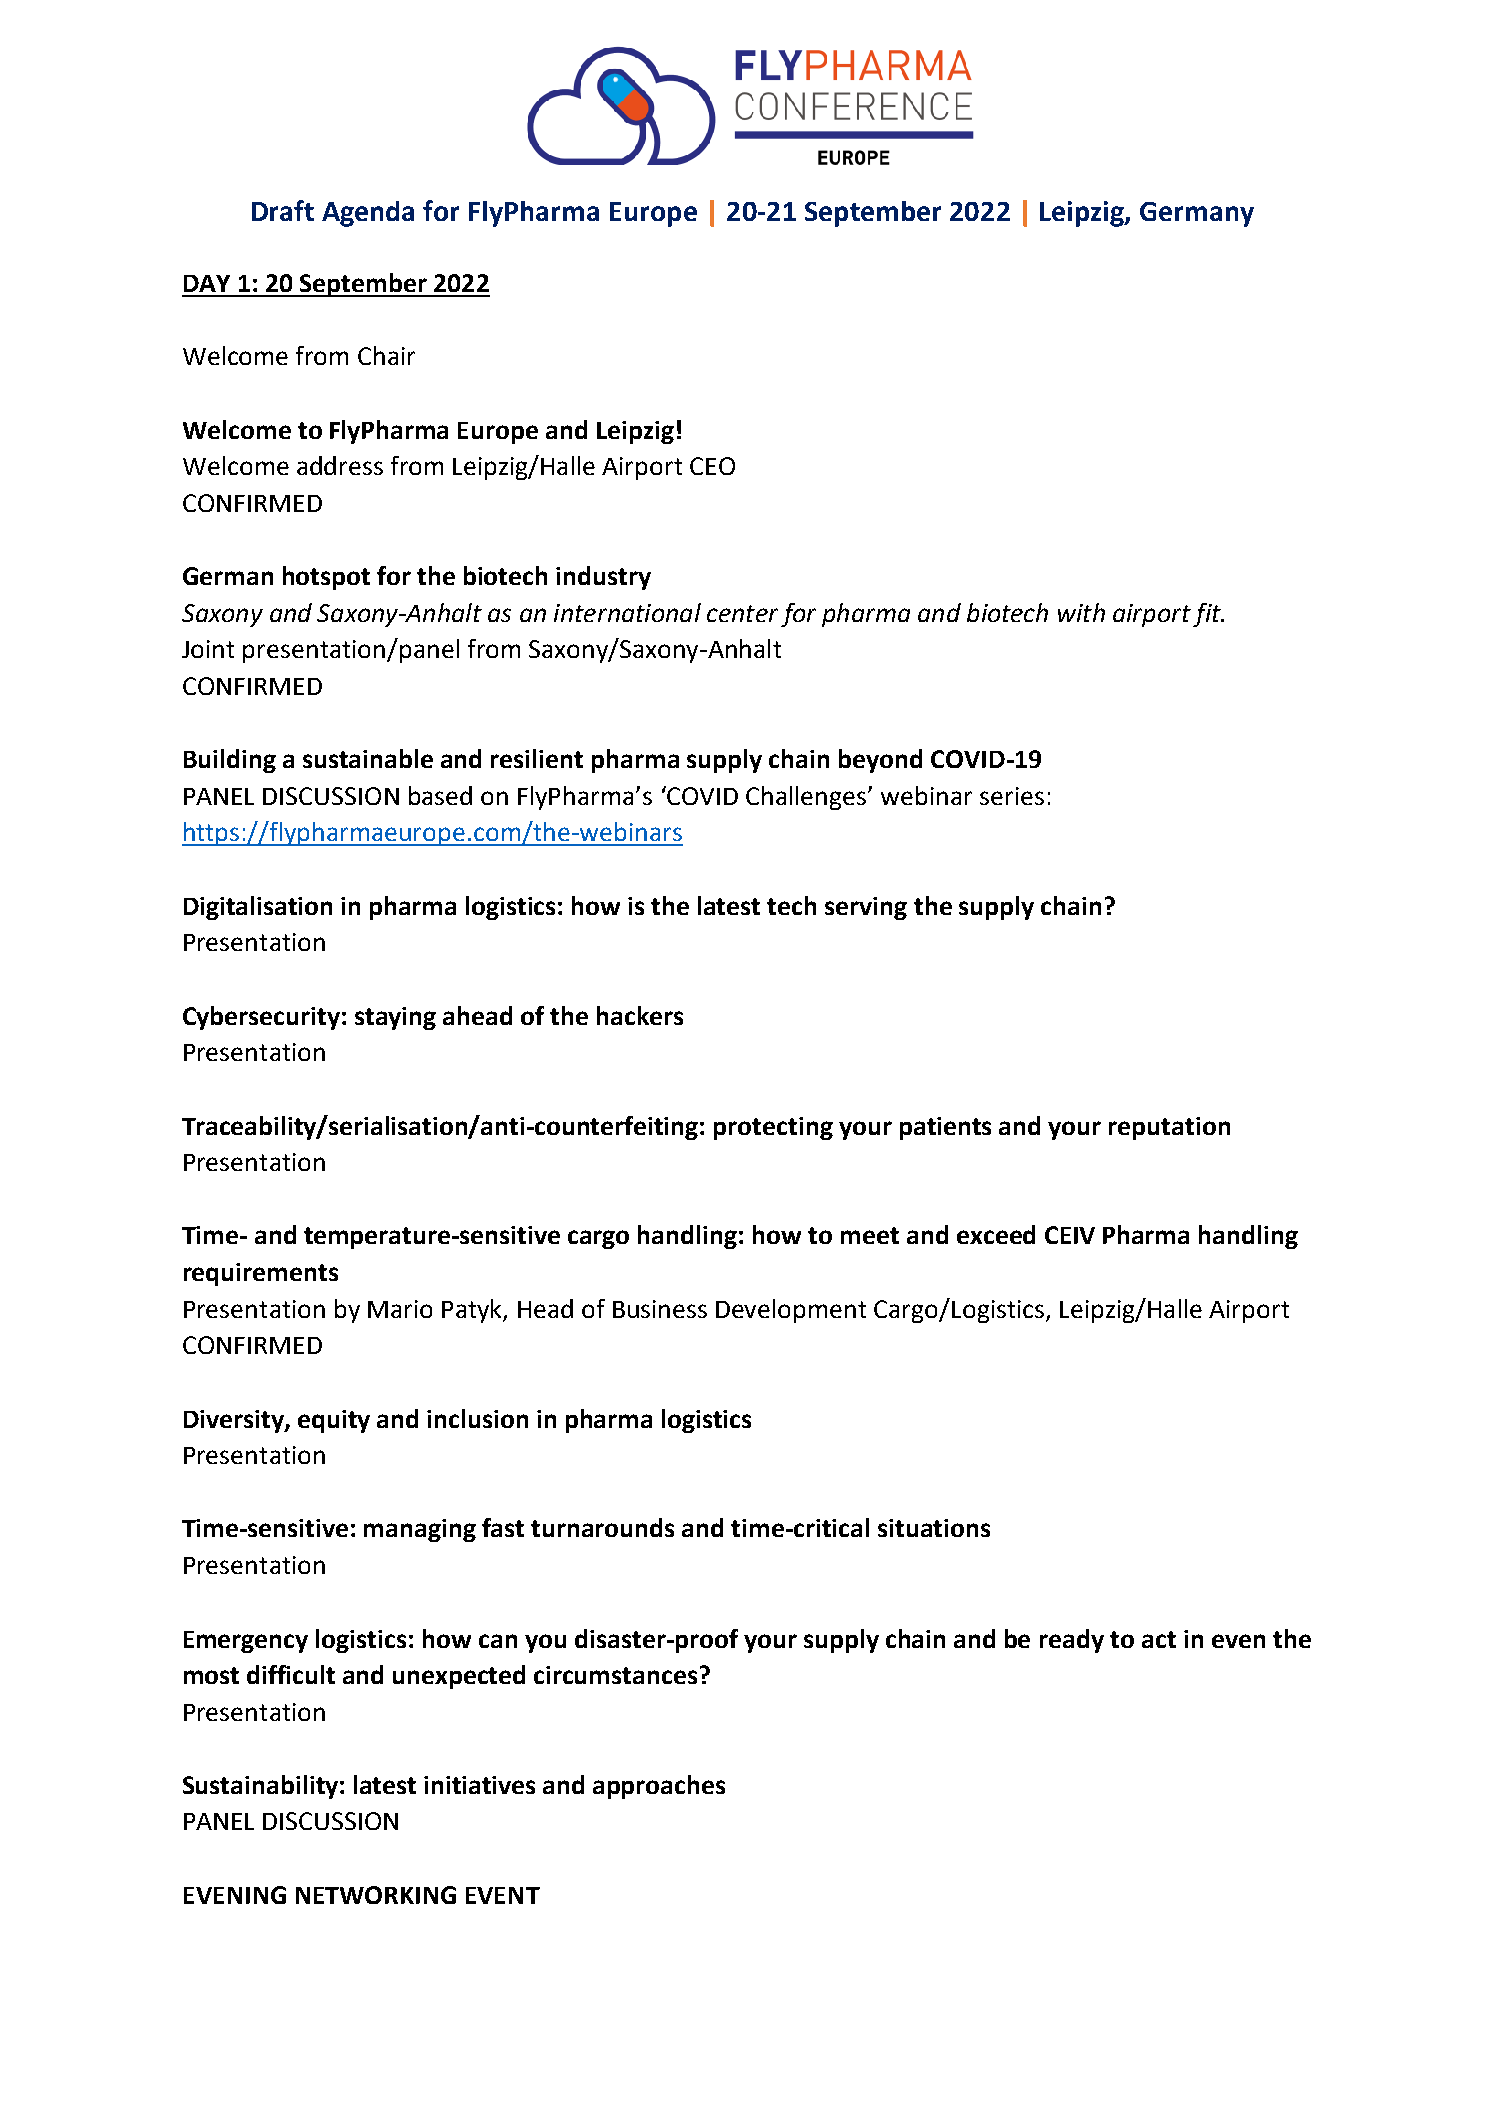 The image size is (1505, 2128). I want to click on Cybersecurity, so click(261, 1018).
